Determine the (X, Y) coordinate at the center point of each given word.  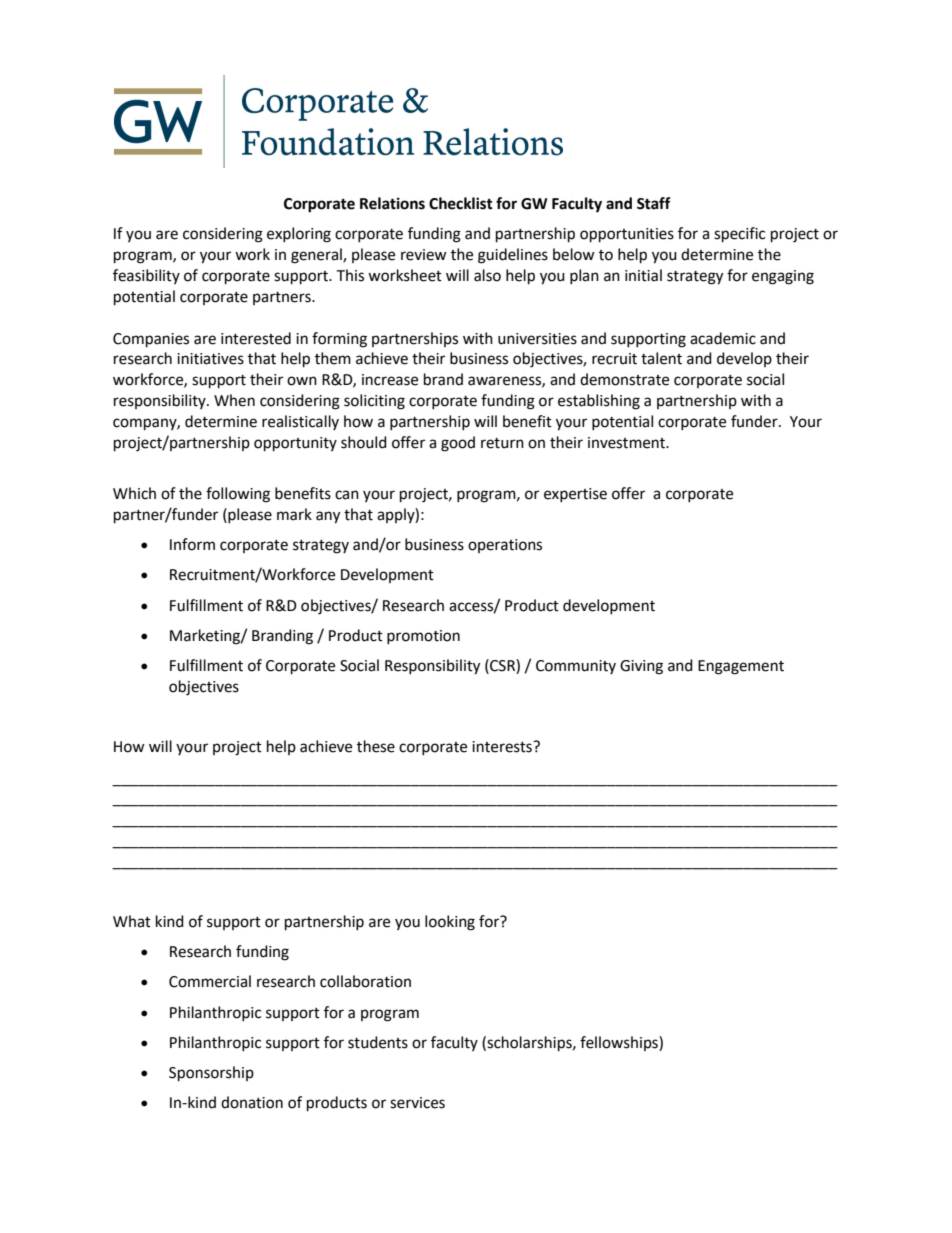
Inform (192, 544)
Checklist (461, 203)
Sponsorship (211, 1074)
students (378, 1042)
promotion (423, 637)
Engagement (741, 667)
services (417, 1103)
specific (739, 235)
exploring (299, 235)
